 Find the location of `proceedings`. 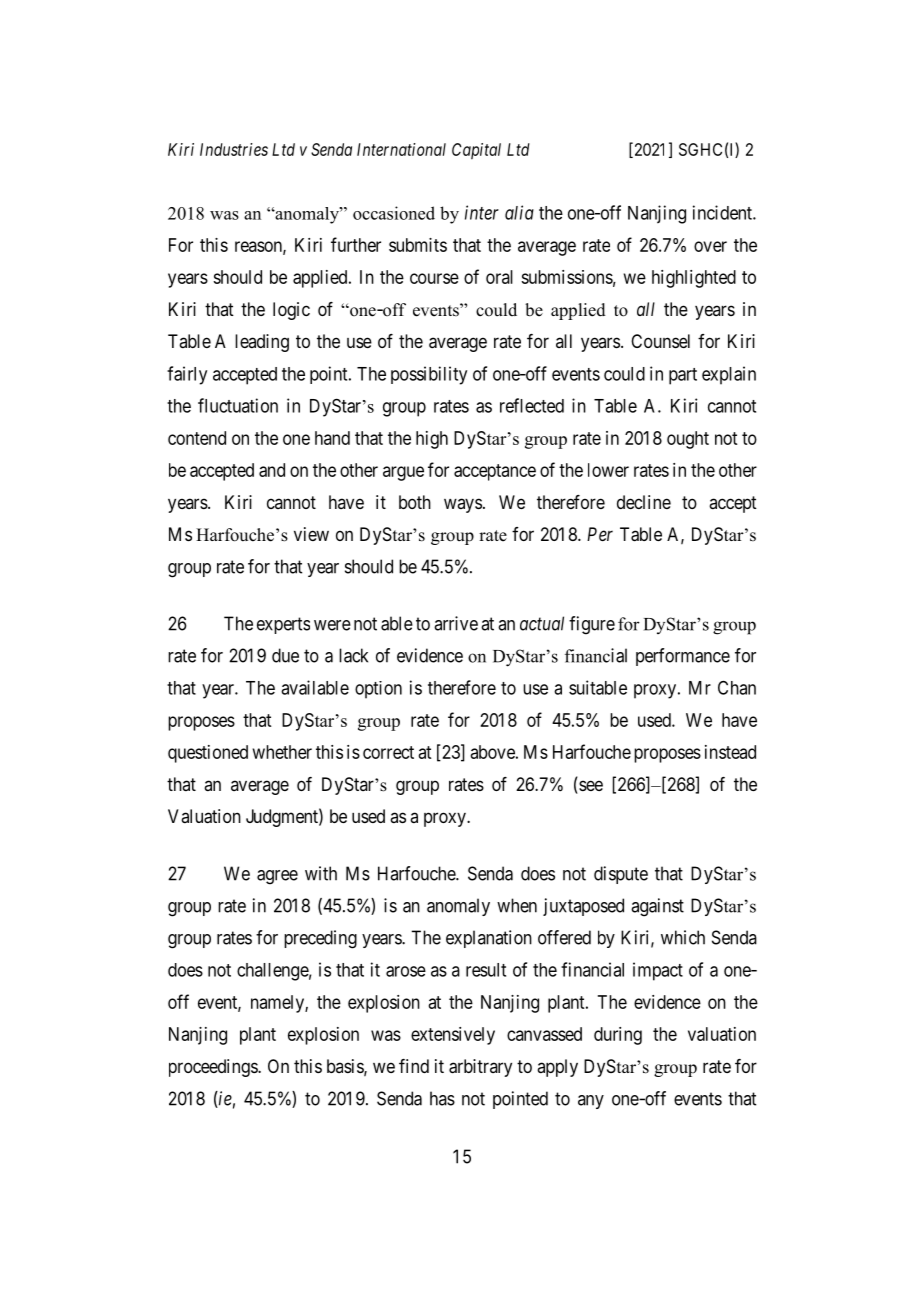

proceedings is located at coordinates (214, 1068).
